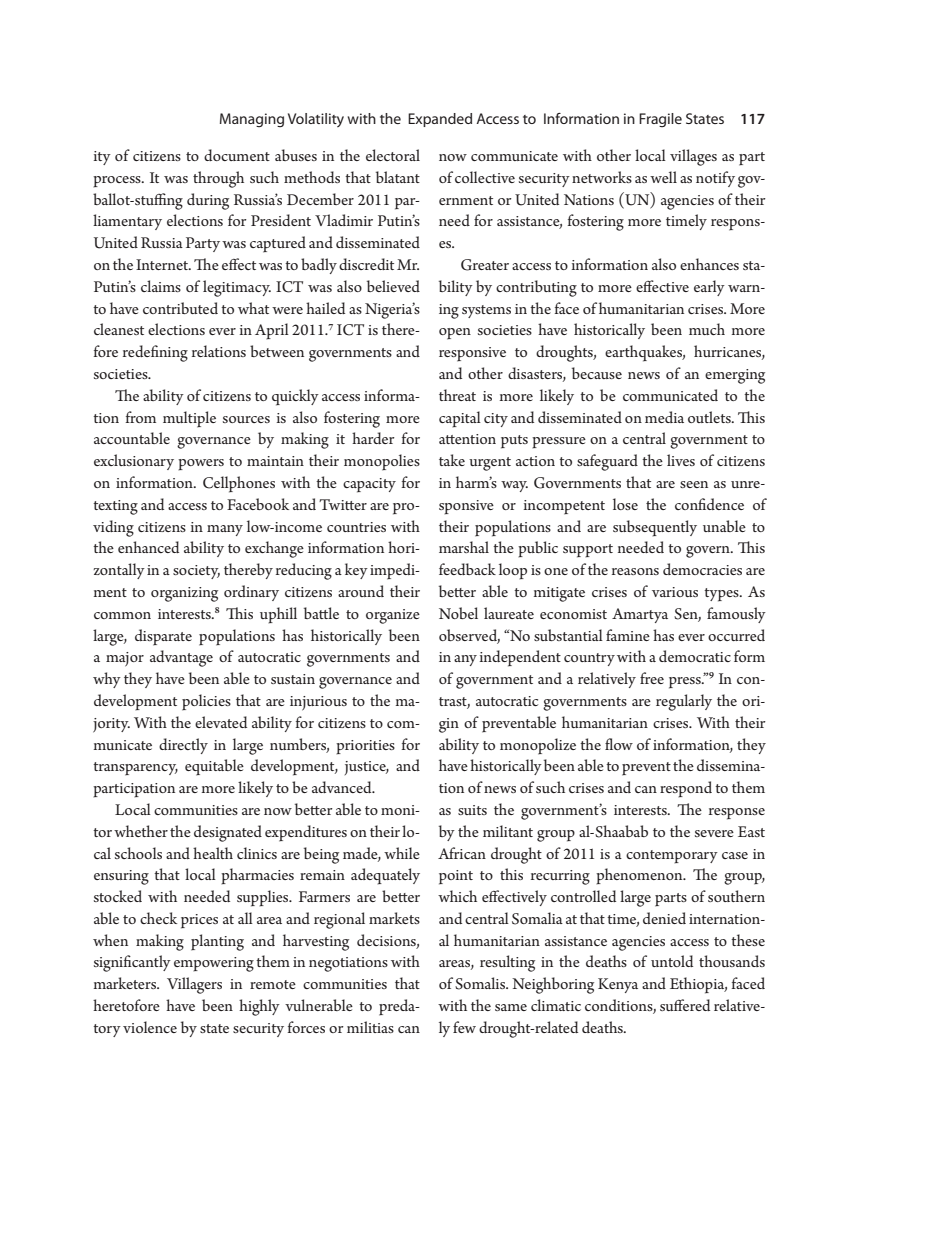 The image size is (952, 1233). I want to click on society, so click(196, 572).
